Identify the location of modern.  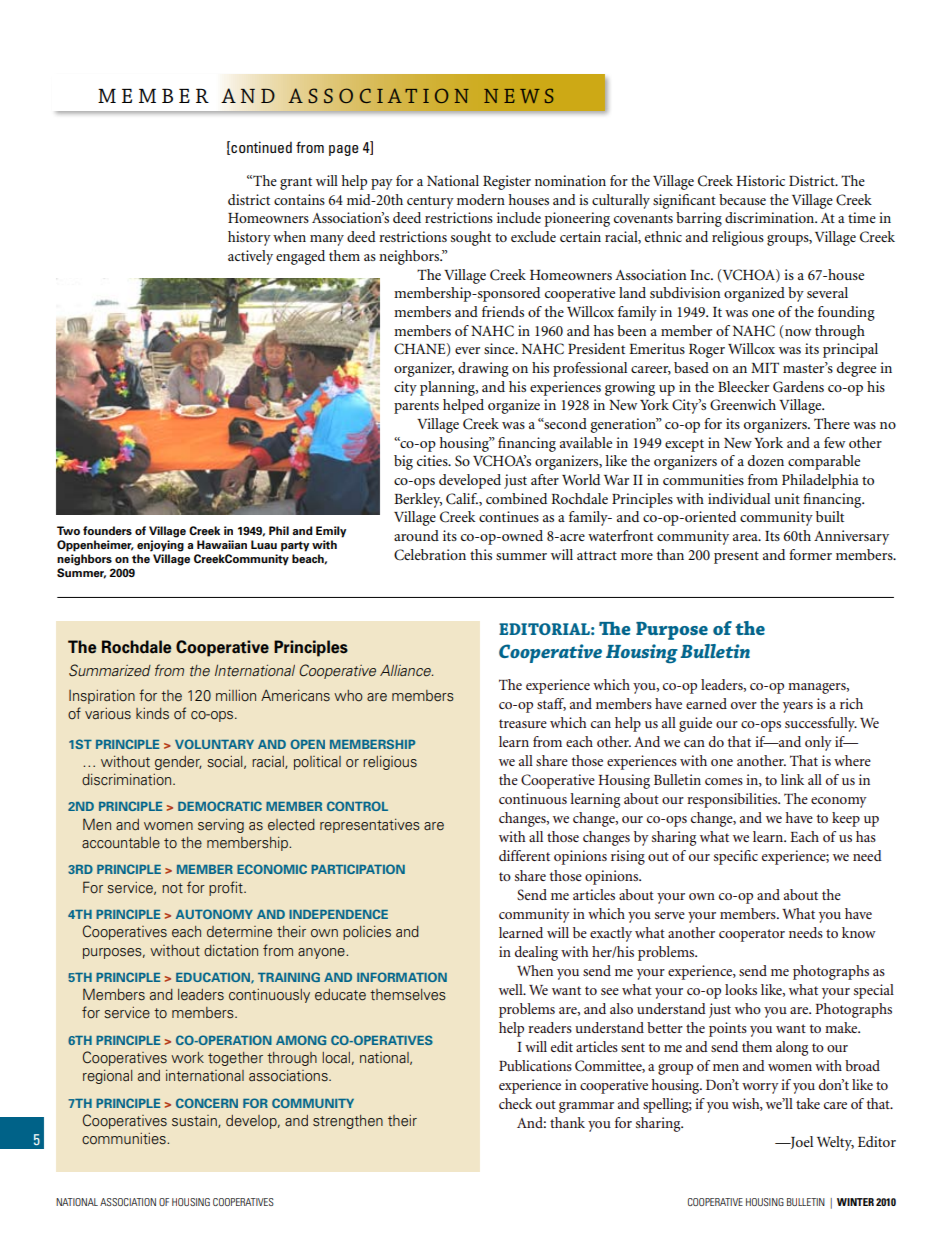
(481, 199).
